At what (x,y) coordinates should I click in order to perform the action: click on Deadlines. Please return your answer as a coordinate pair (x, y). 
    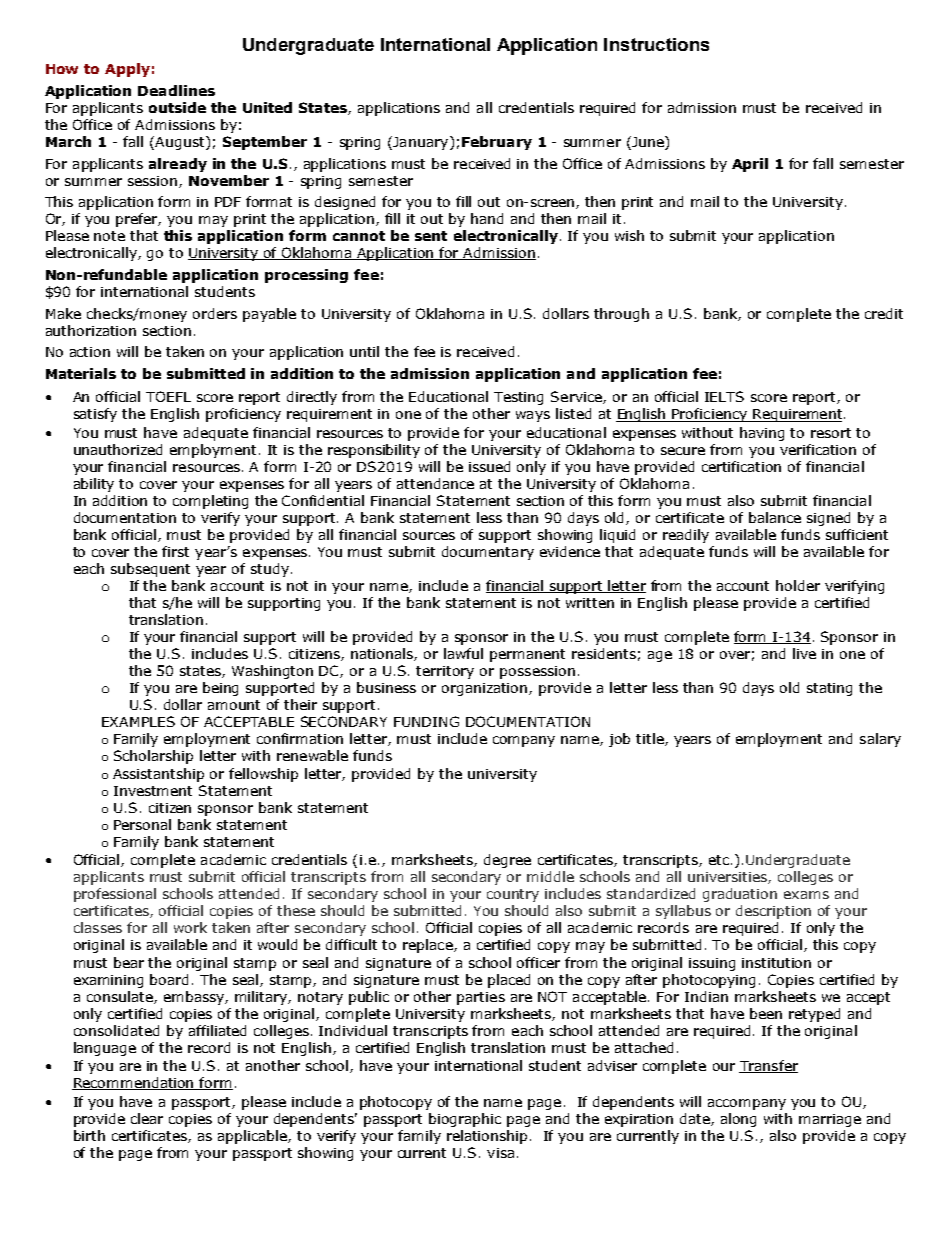
    Looking at the image, I should click on (176, 90).
